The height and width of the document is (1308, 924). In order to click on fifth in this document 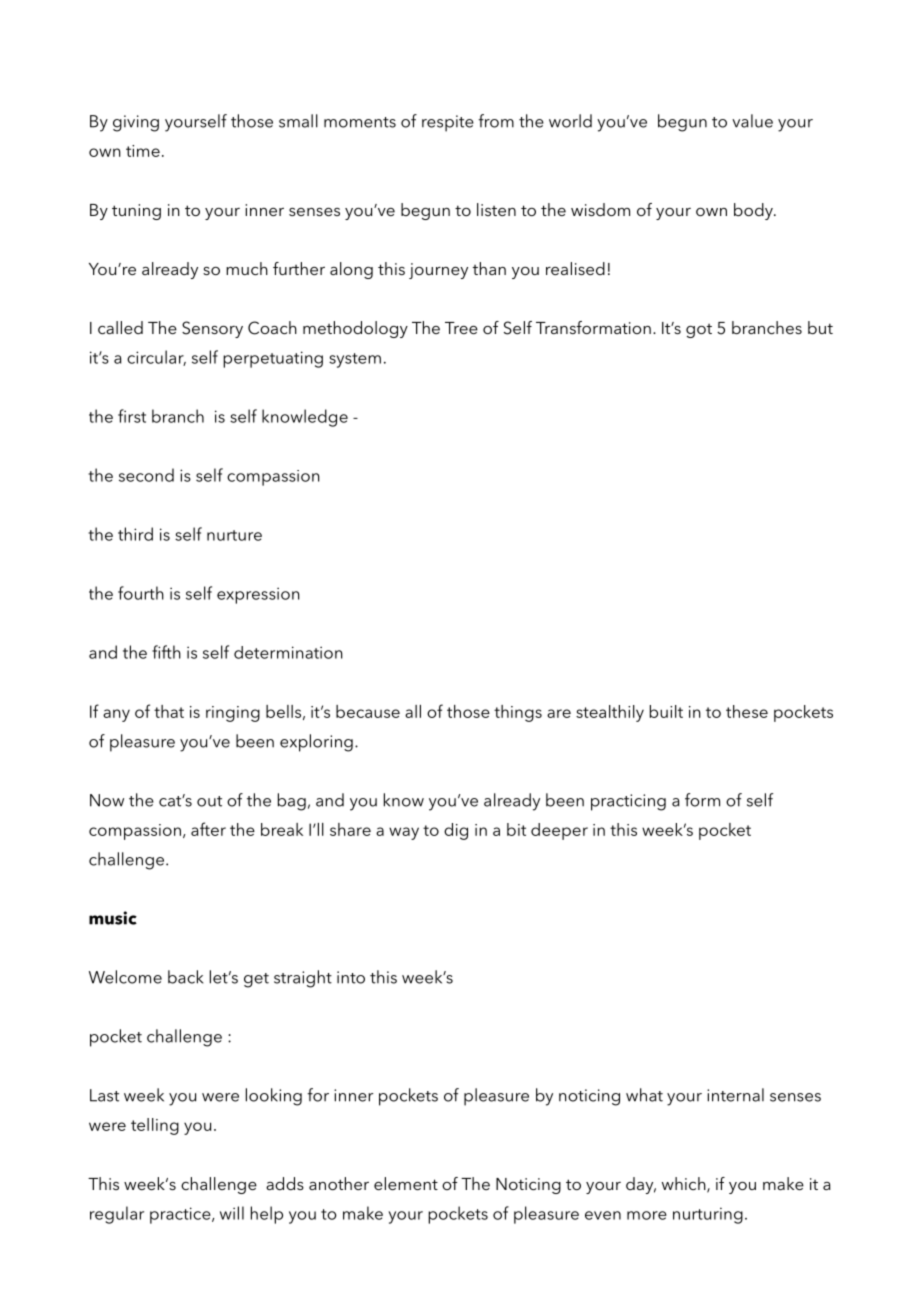, I will do `click(166, 652)`.
